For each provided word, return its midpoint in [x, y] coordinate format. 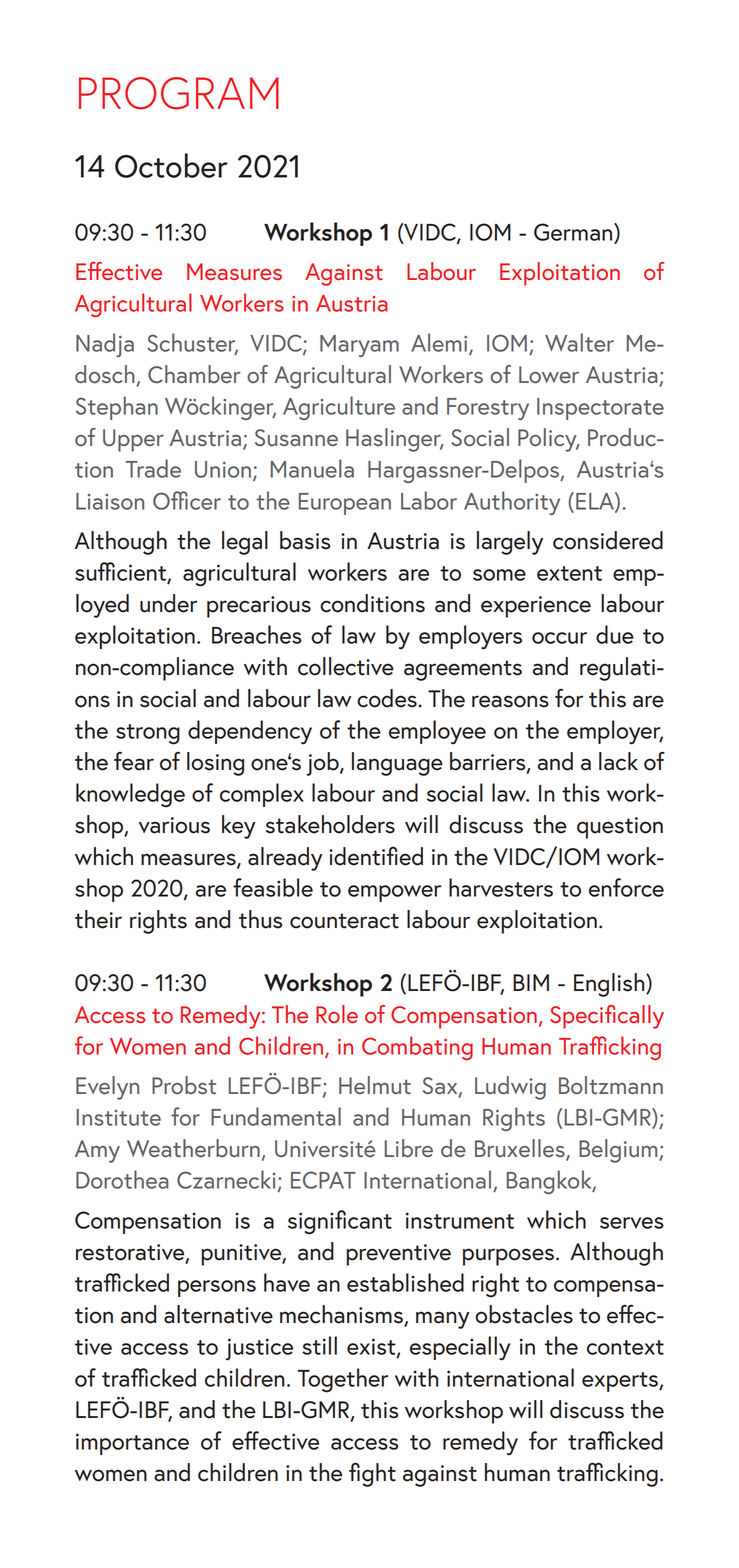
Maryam [359, 346]
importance [132, 1444]
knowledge [130, 795]
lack [618, 761]
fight [372, 1474]
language [397, 764]
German [574, 233]
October [171, 165]
